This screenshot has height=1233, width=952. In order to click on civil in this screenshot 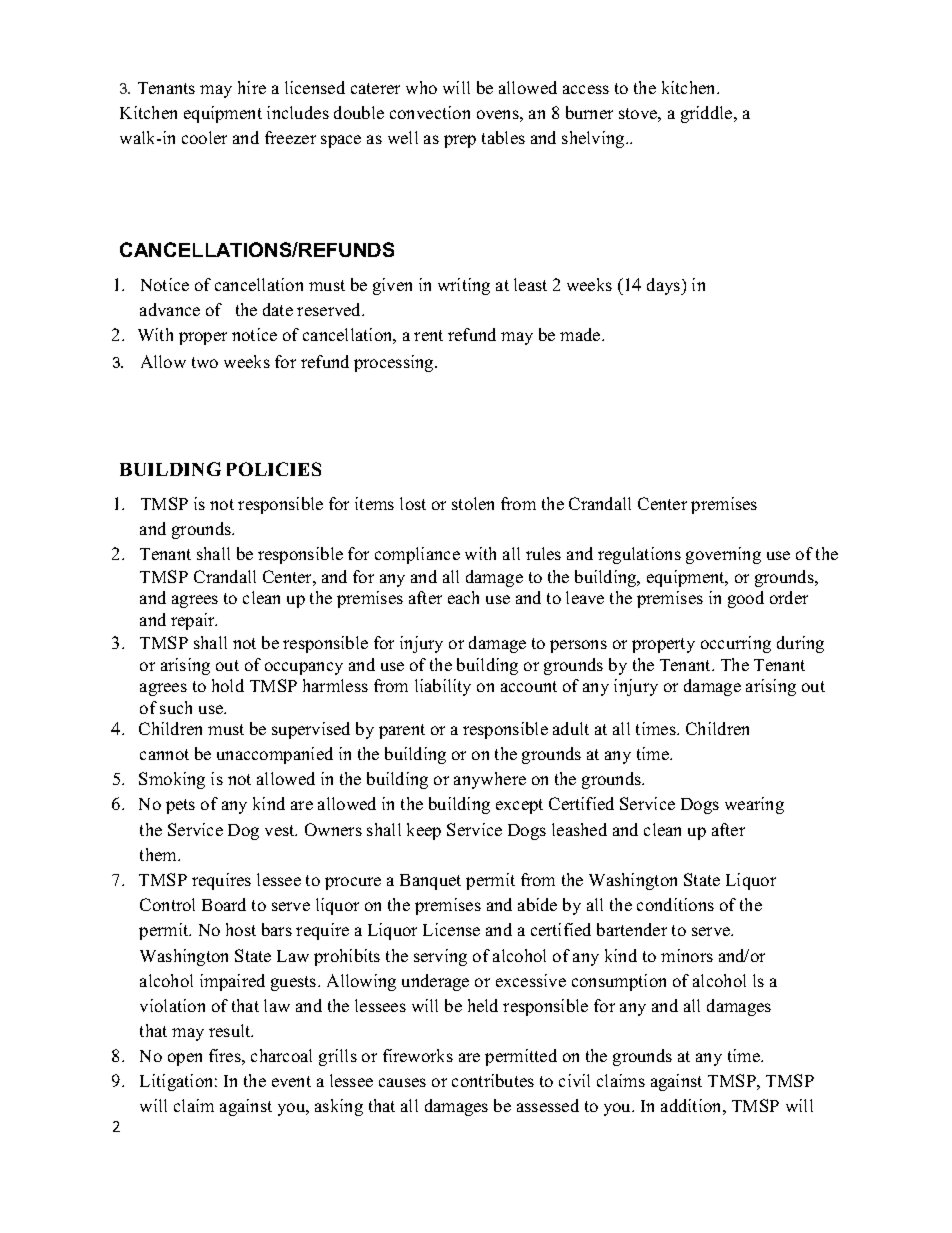, I will do `click(574, 1080)`.
